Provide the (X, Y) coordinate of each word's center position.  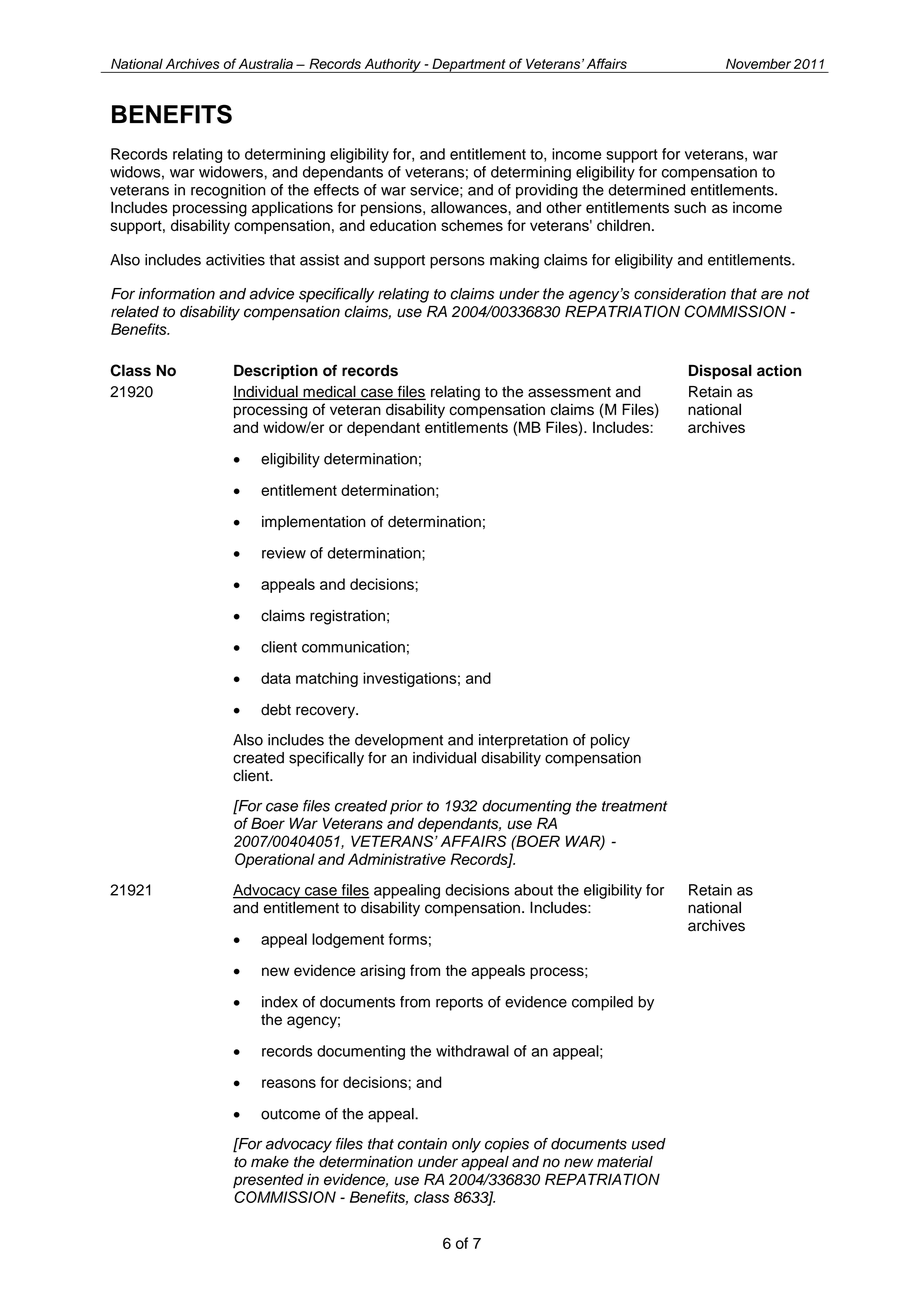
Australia (266, 63)
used (649, 1144)
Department (469, 65)
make (270, 1162)
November (758, 63)
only (466, 1145)
